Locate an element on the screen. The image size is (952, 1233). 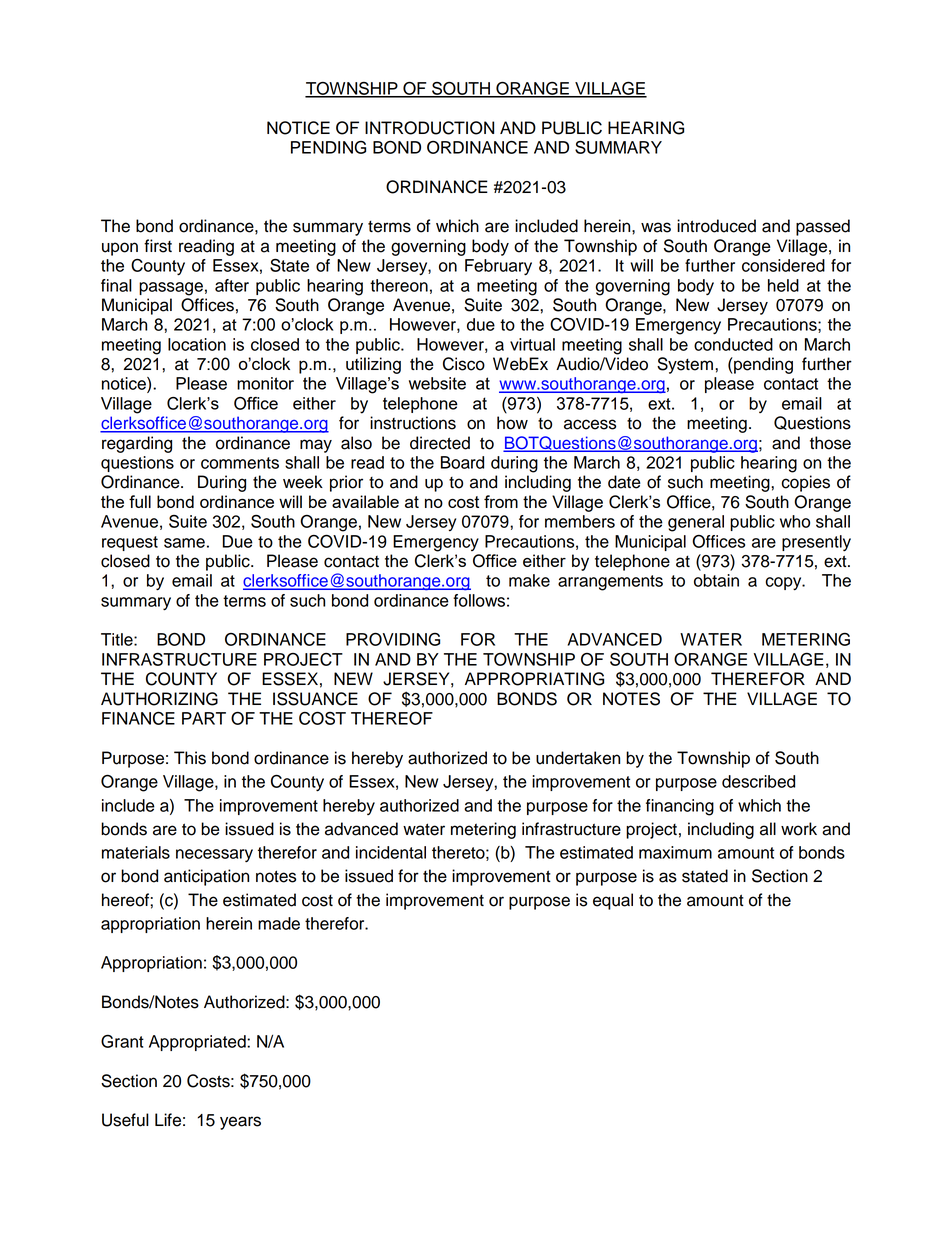
first is located at coordinates (158, 246).
